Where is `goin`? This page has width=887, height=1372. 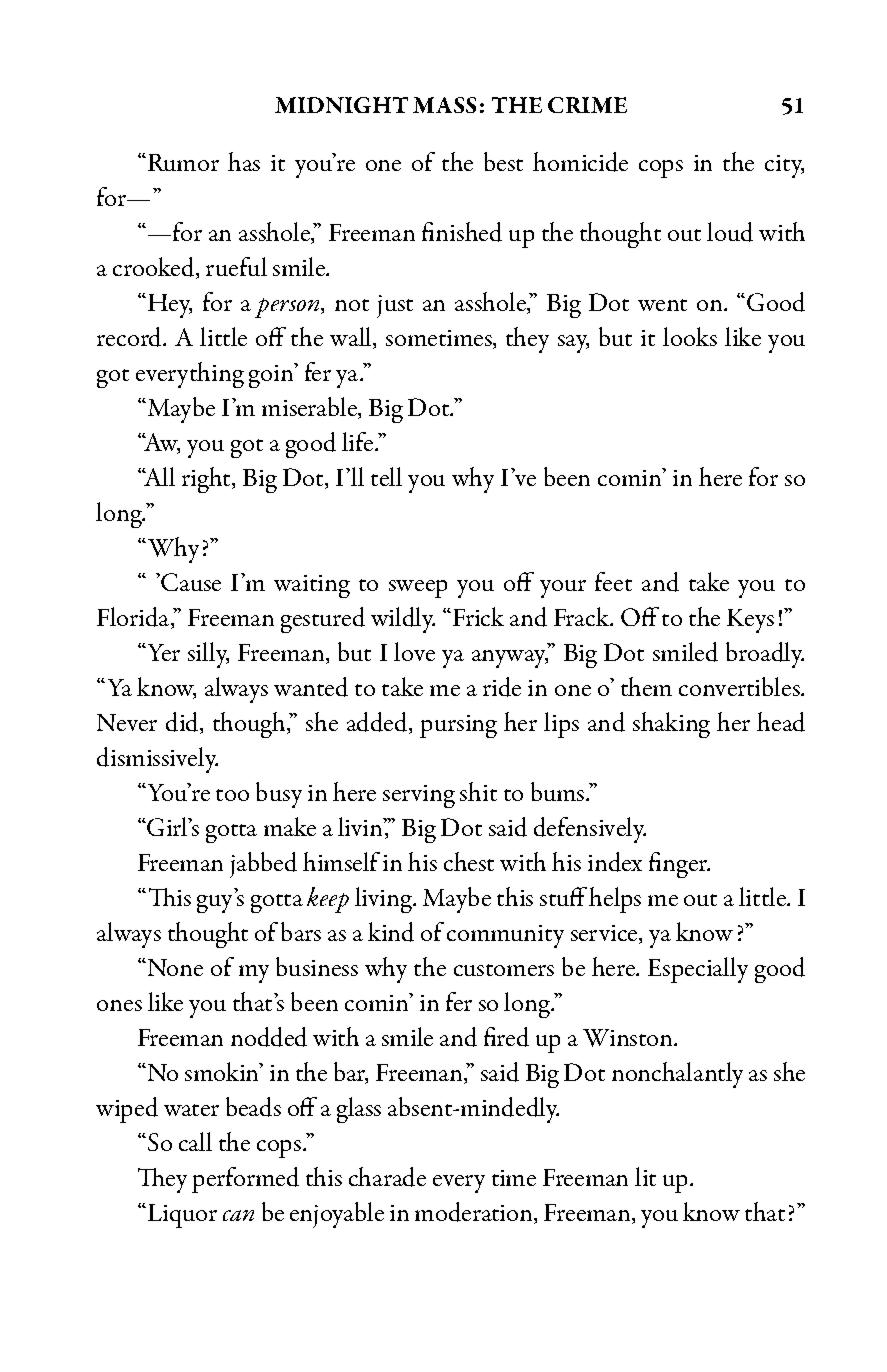
goin is located at coordinates (272, 375).
